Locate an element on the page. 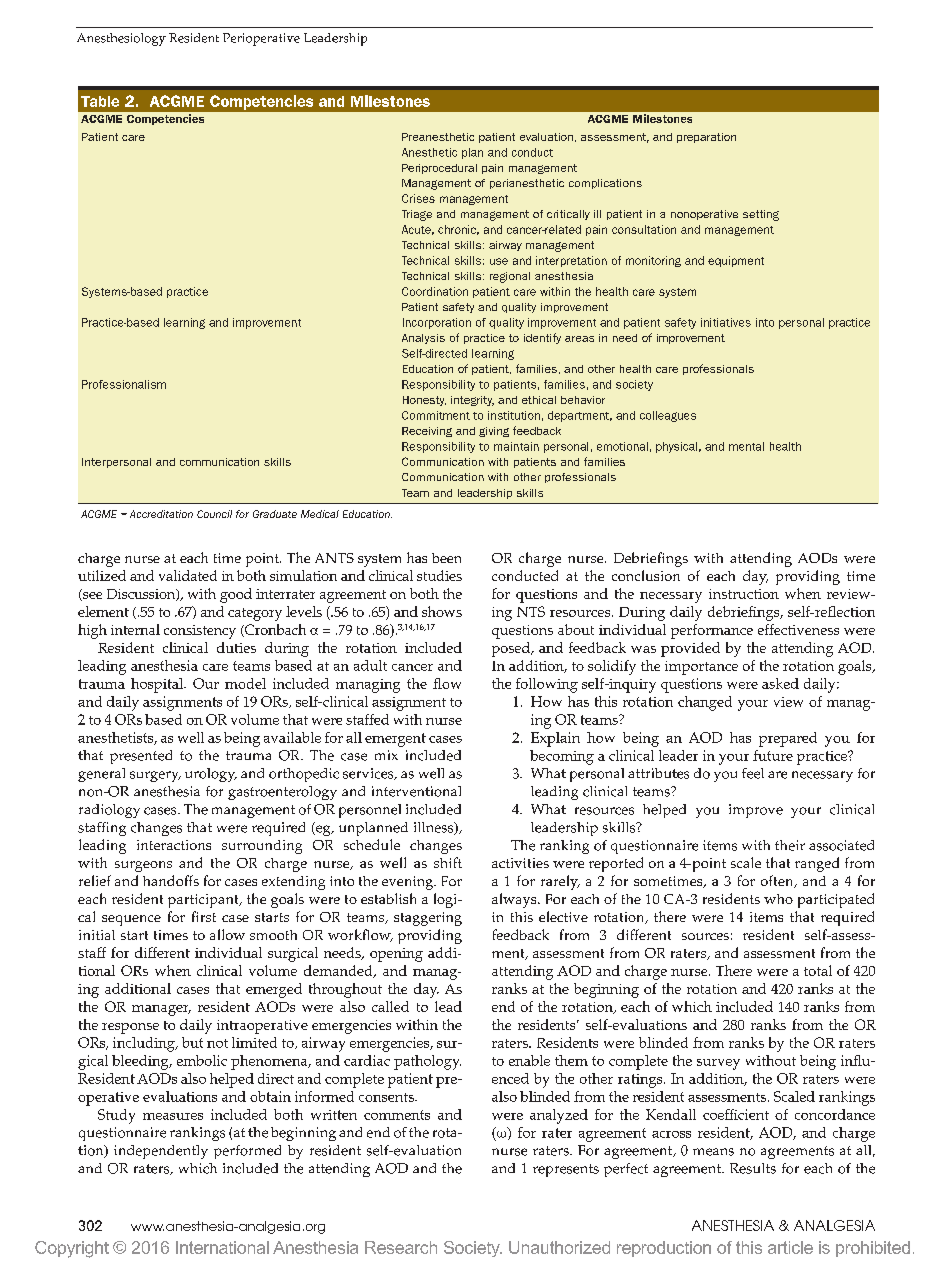  Copyright is located at coordinates (72, 1249).
